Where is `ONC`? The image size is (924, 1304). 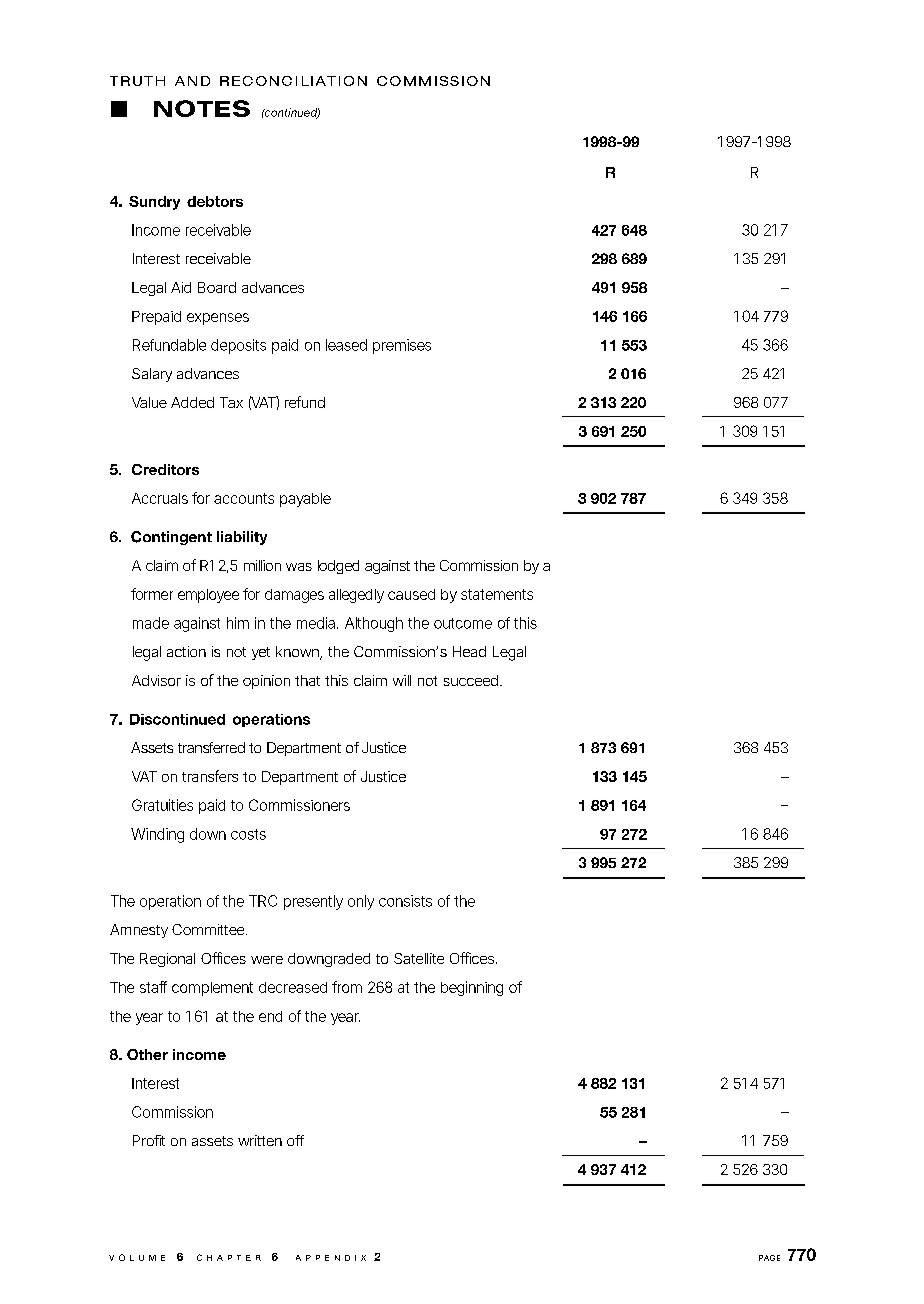 ONC is located at coordinates (274, 81).
